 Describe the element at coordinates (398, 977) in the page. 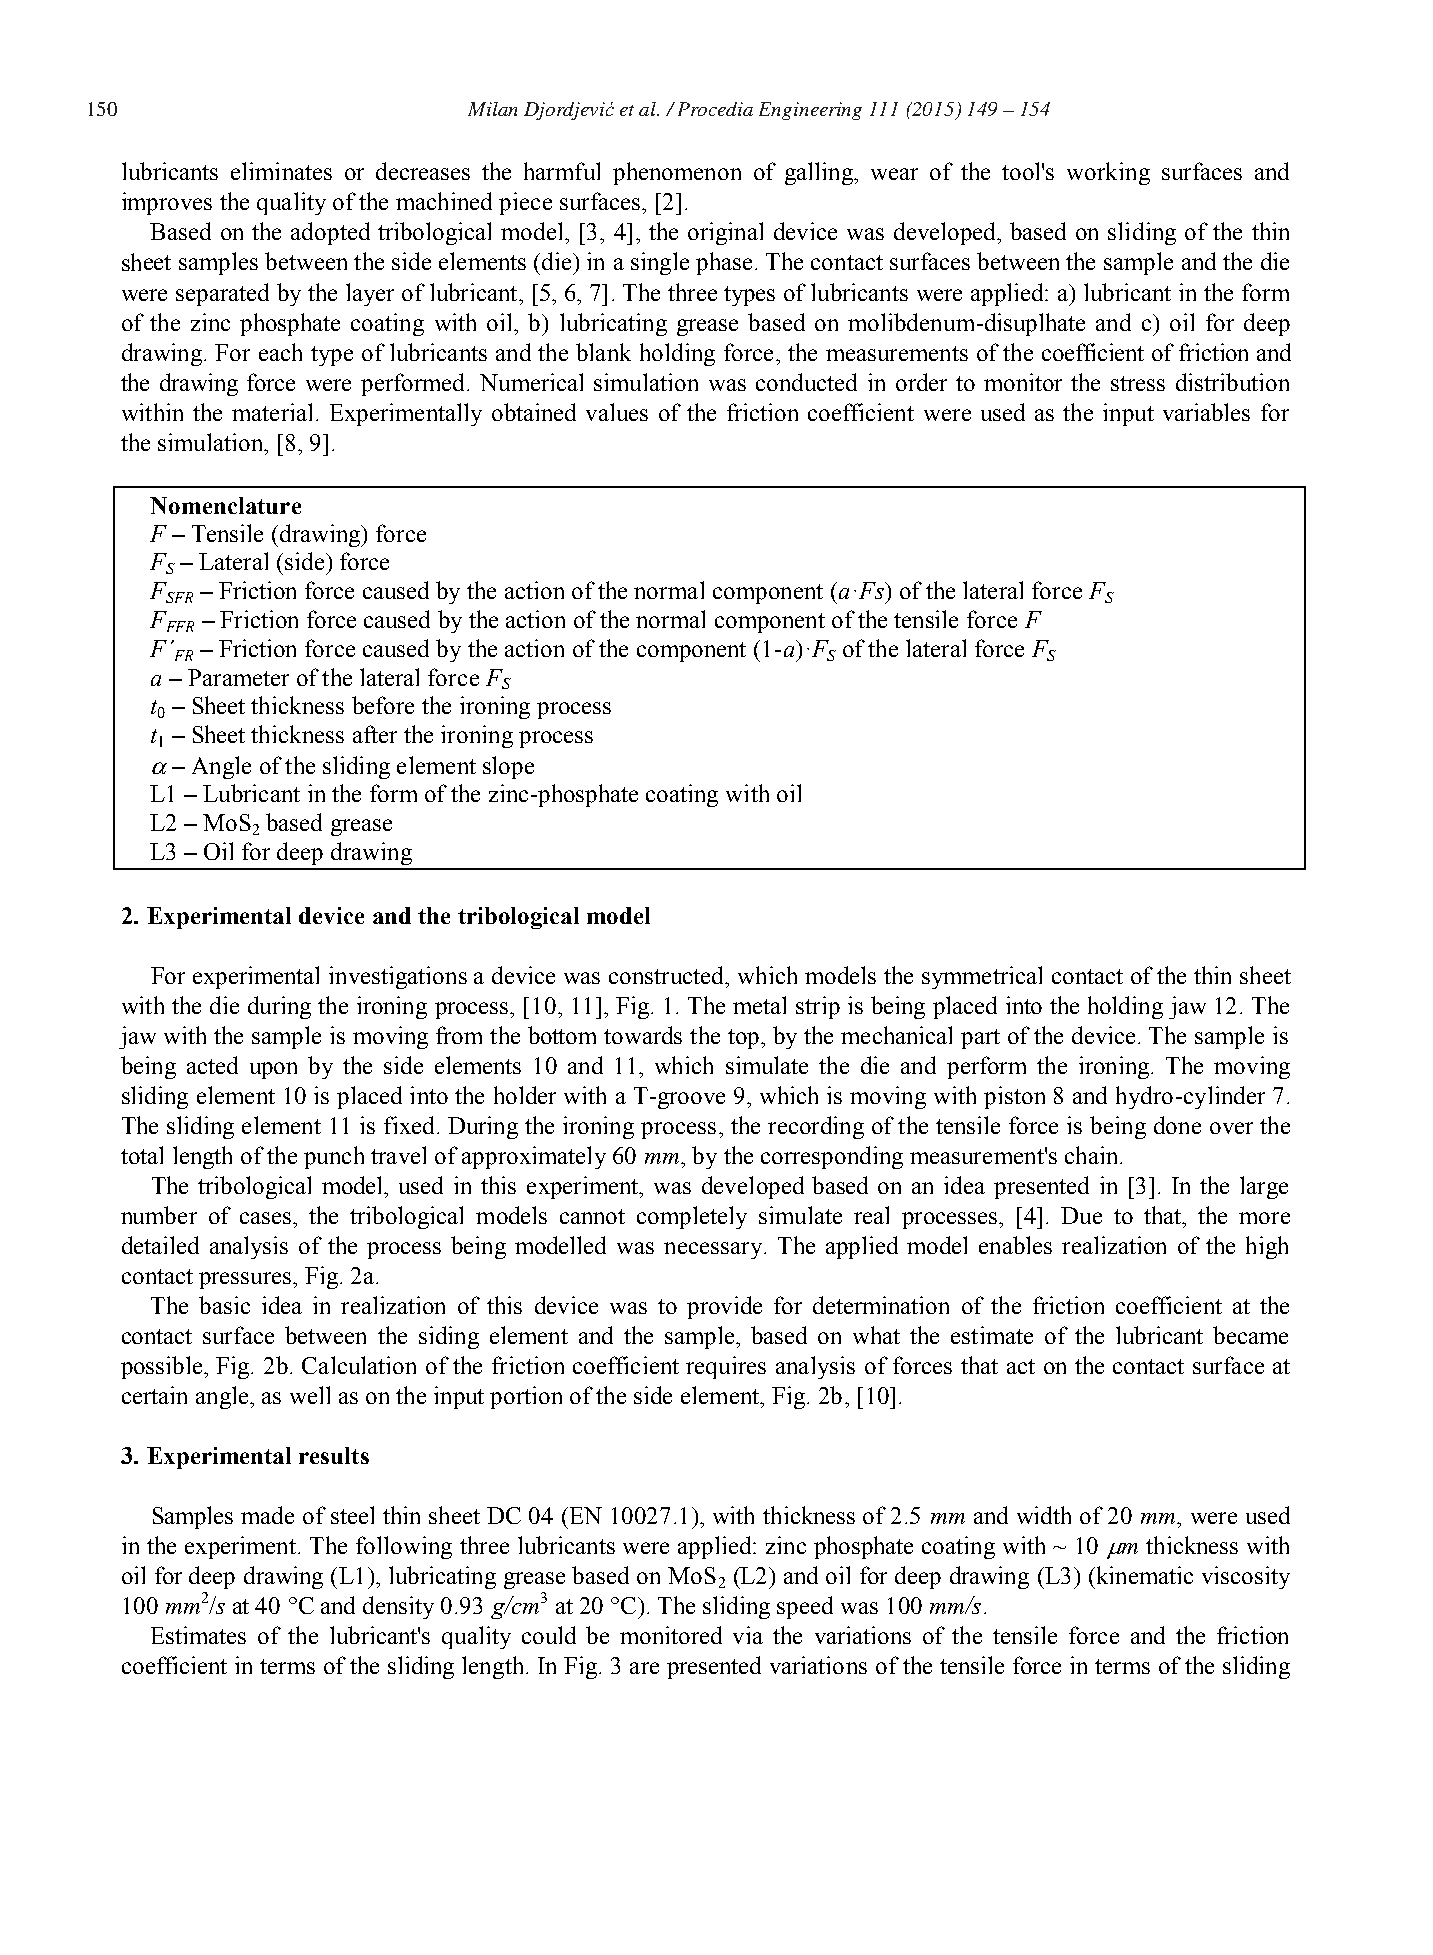

I see `investigations` at that location.
